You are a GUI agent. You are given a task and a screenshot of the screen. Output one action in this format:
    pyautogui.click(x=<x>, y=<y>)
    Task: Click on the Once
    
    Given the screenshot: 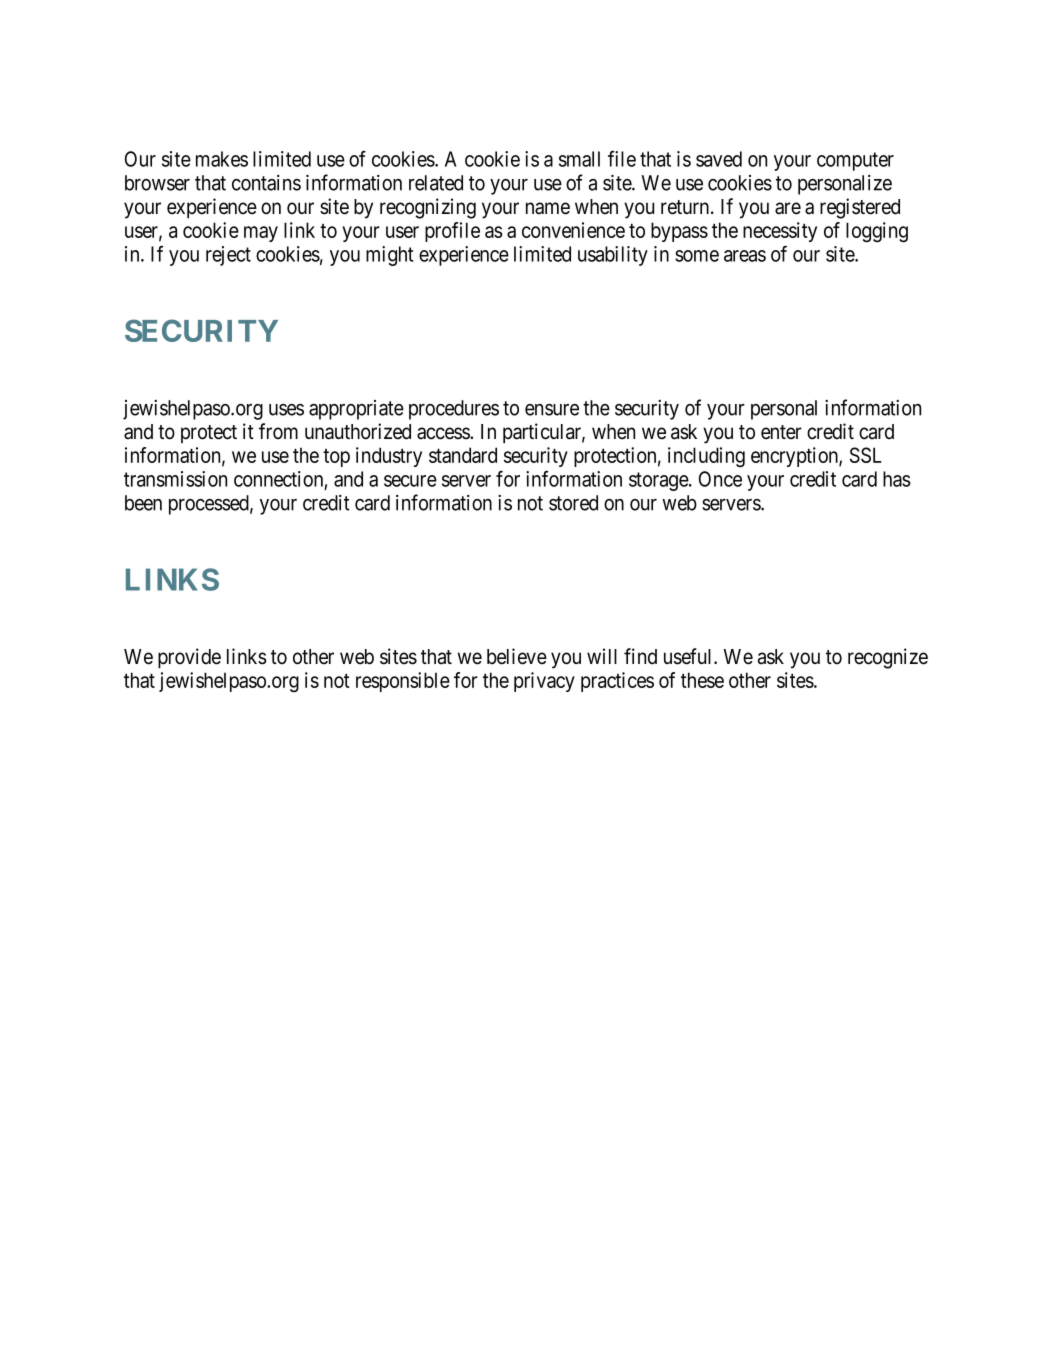 What is the action you would take?
    pyautogui.click(x=720, y=479)
